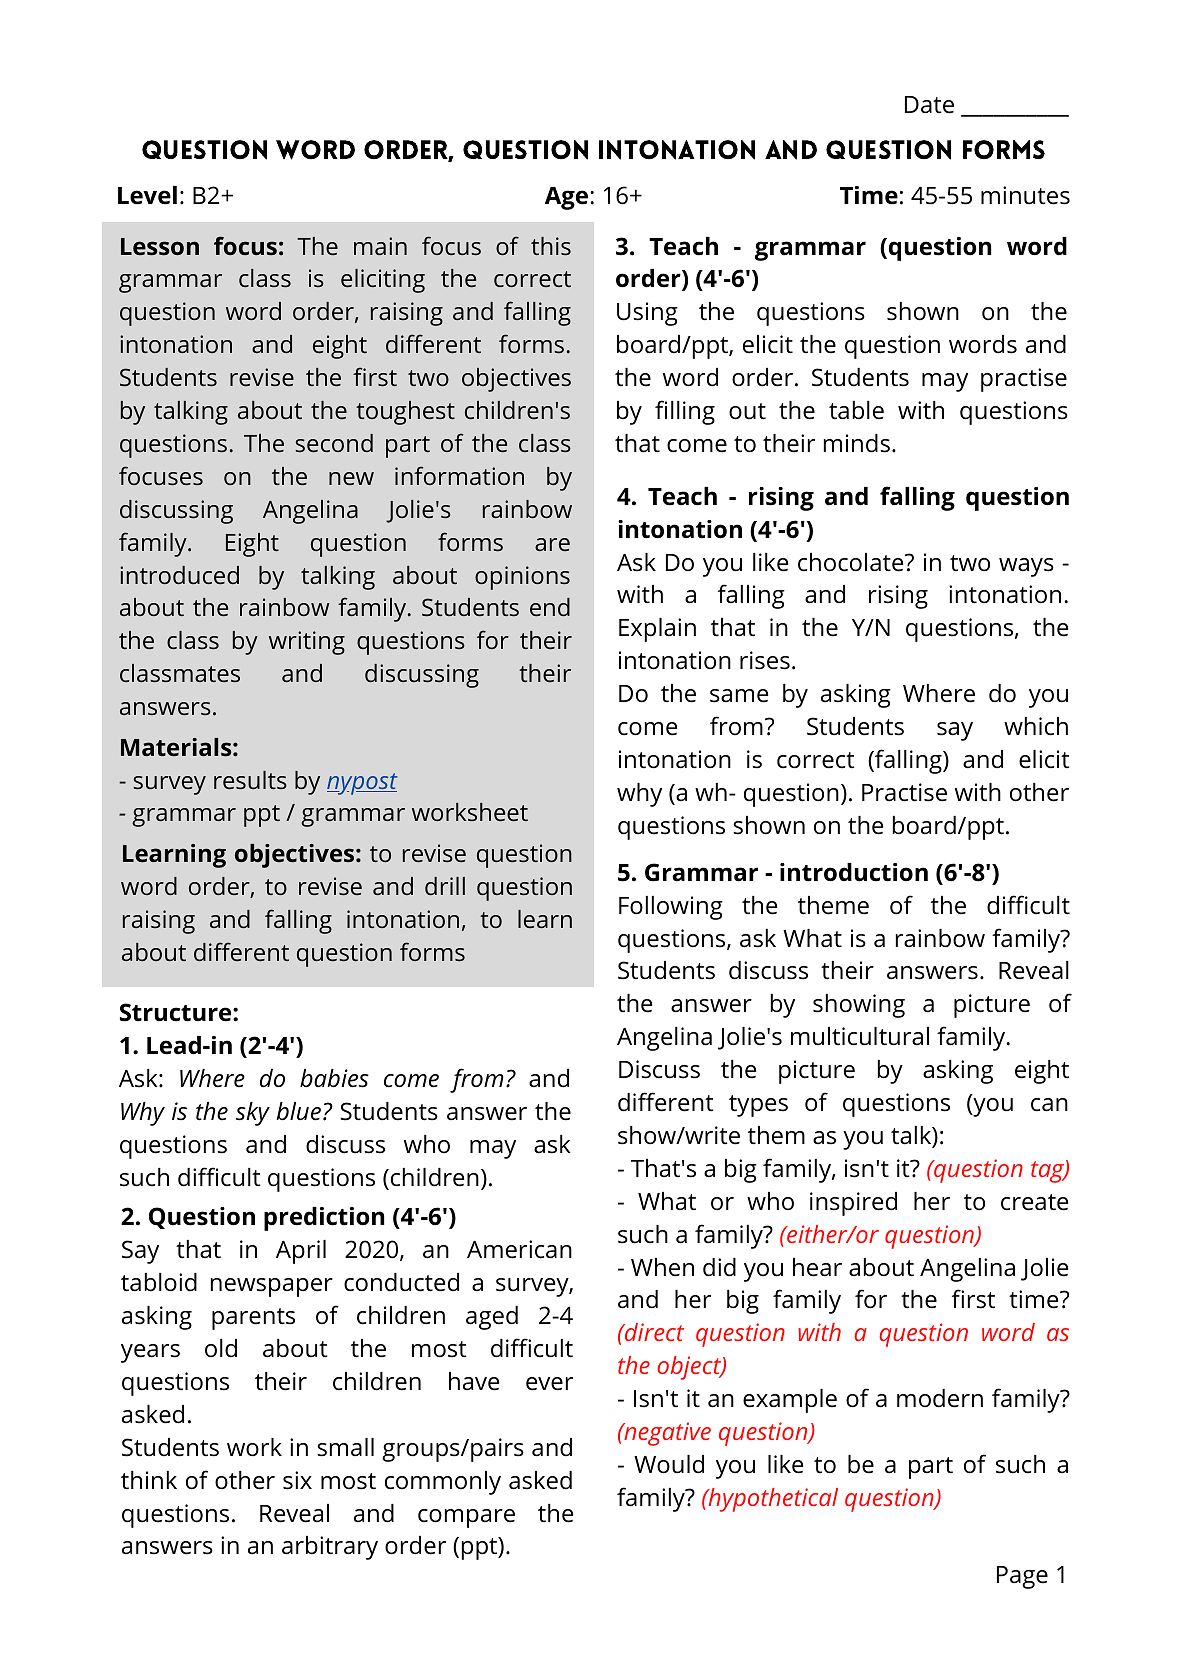  Describe the element at coordinates (522, 578) in the screenshot. I see `opinions` at that location.
